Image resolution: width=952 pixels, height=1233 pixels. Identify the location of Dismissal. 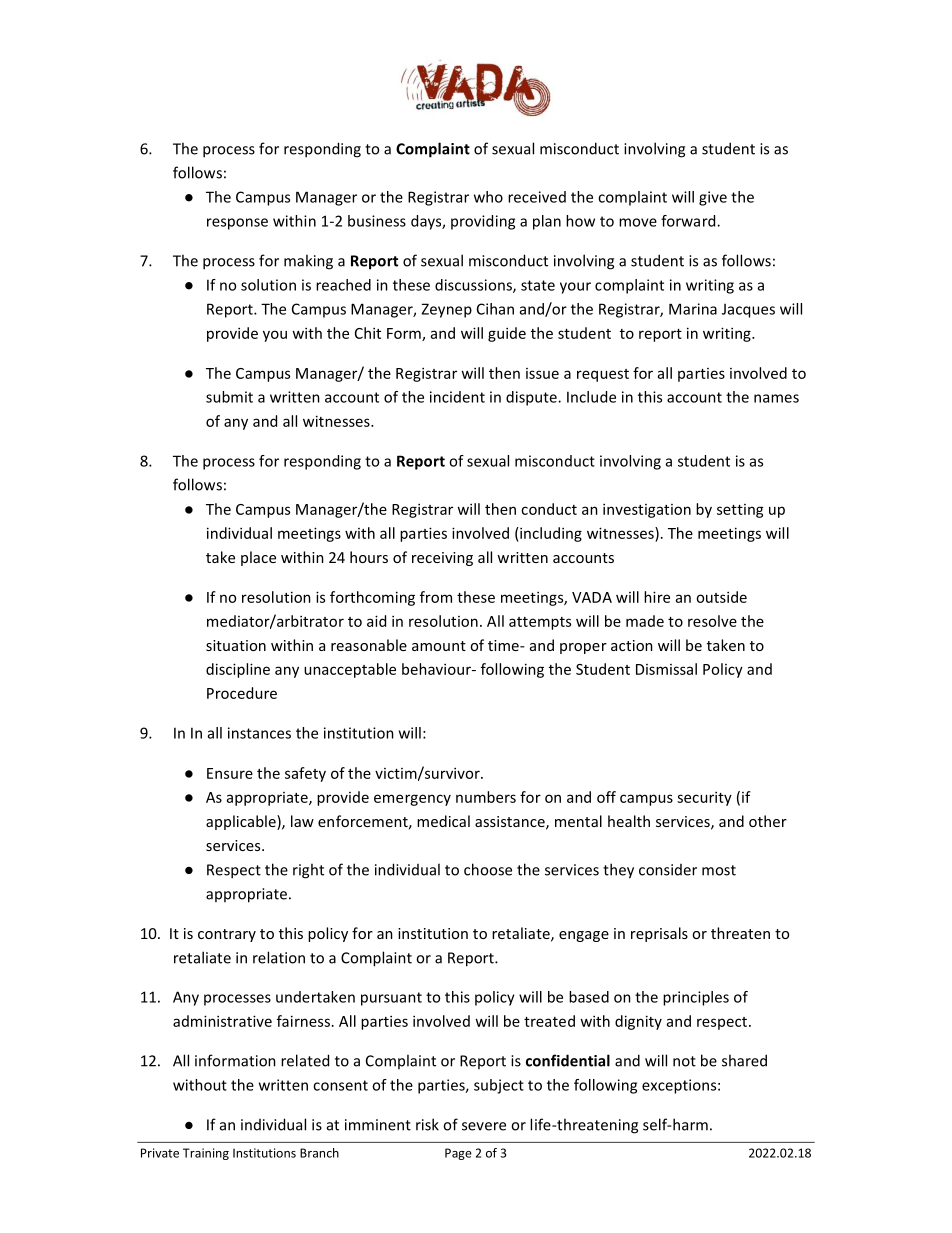
(666, 669).
